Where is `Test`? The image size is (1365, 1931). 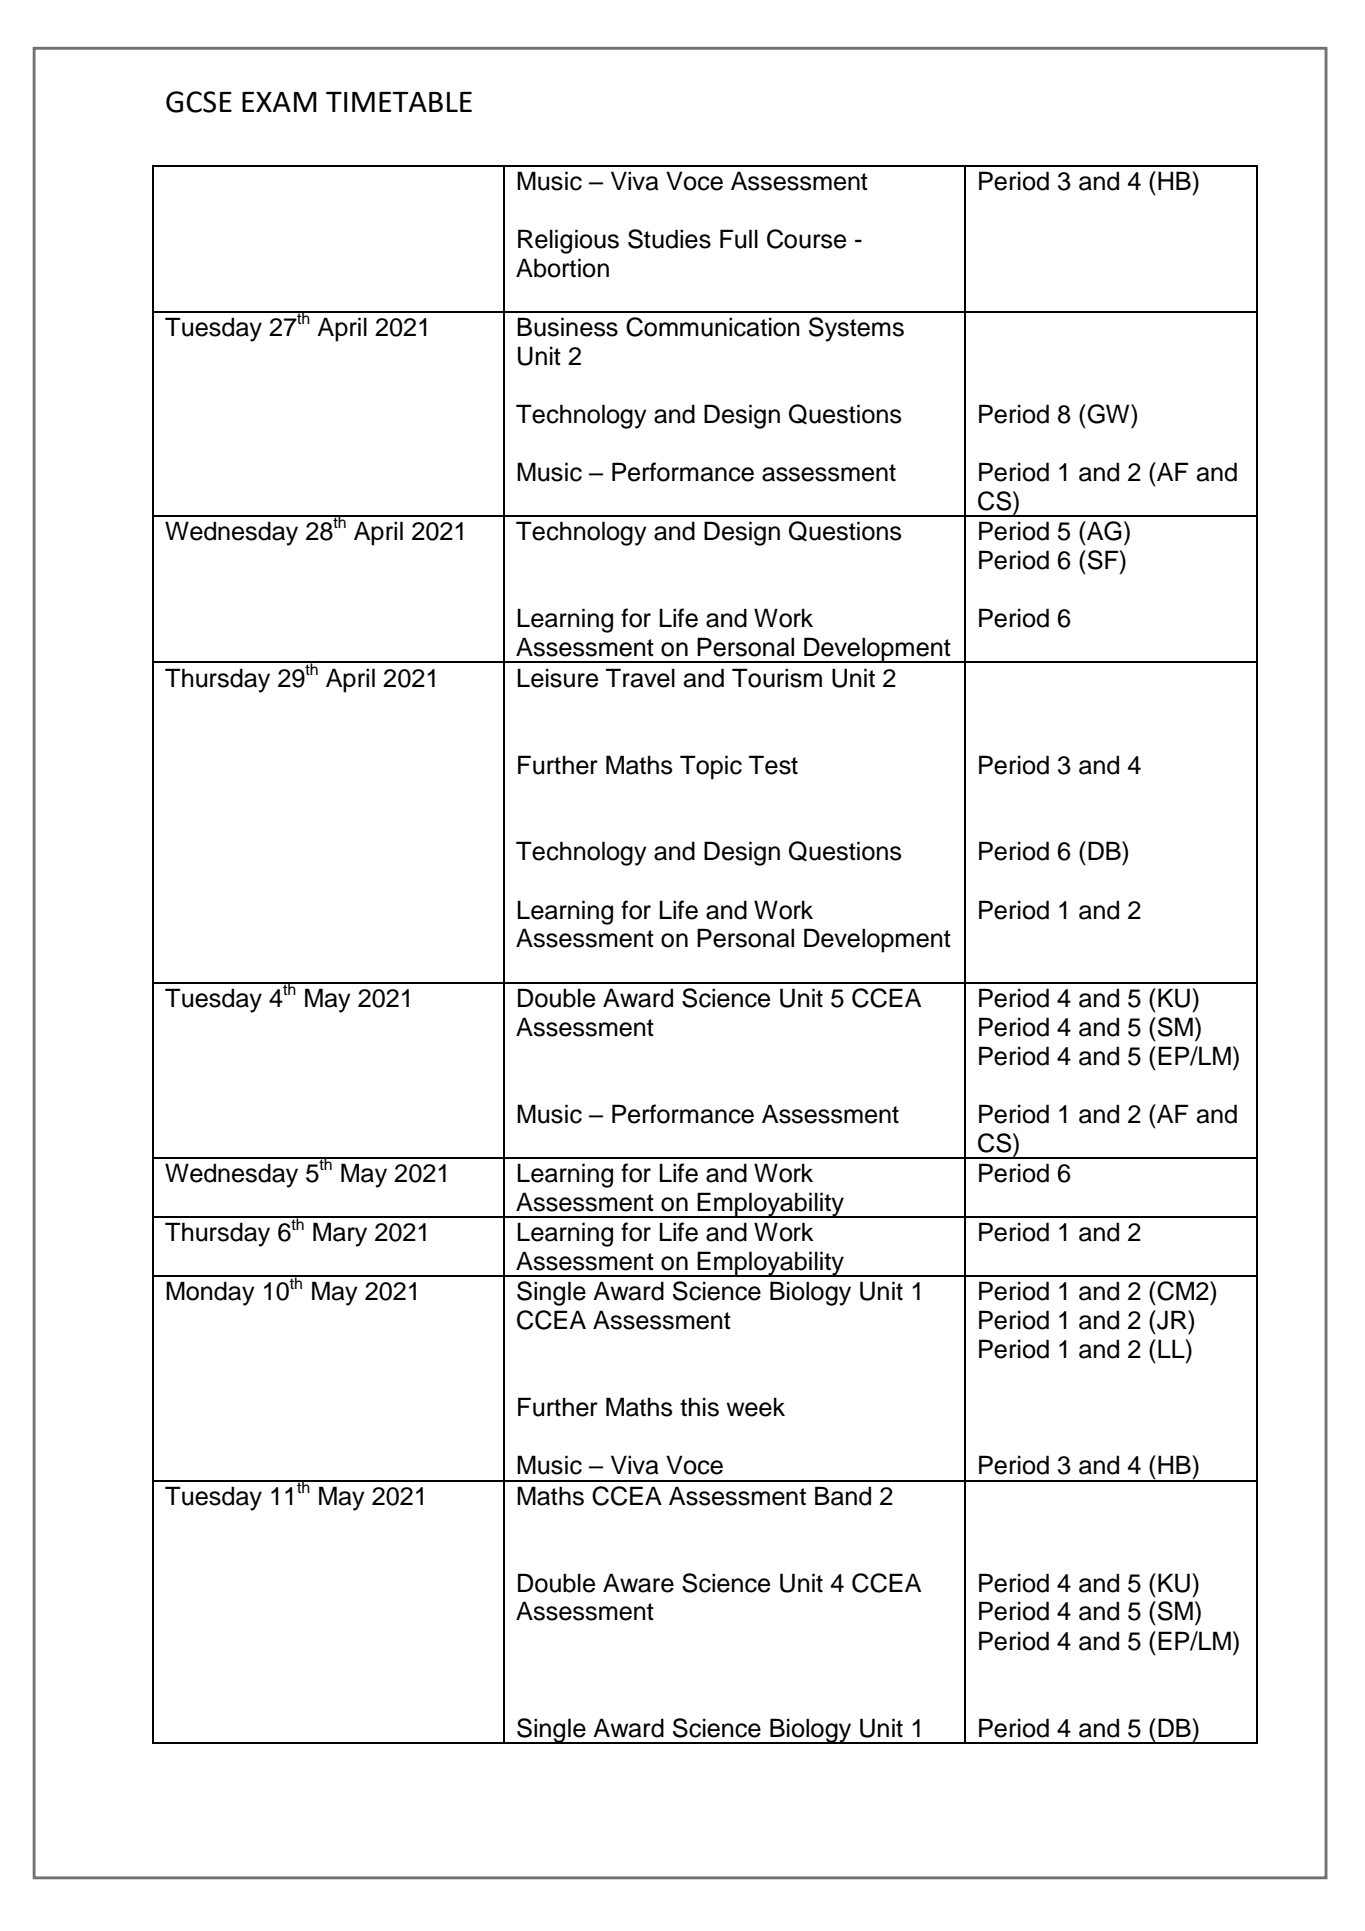
Test is located at coordinates (773, 765).
